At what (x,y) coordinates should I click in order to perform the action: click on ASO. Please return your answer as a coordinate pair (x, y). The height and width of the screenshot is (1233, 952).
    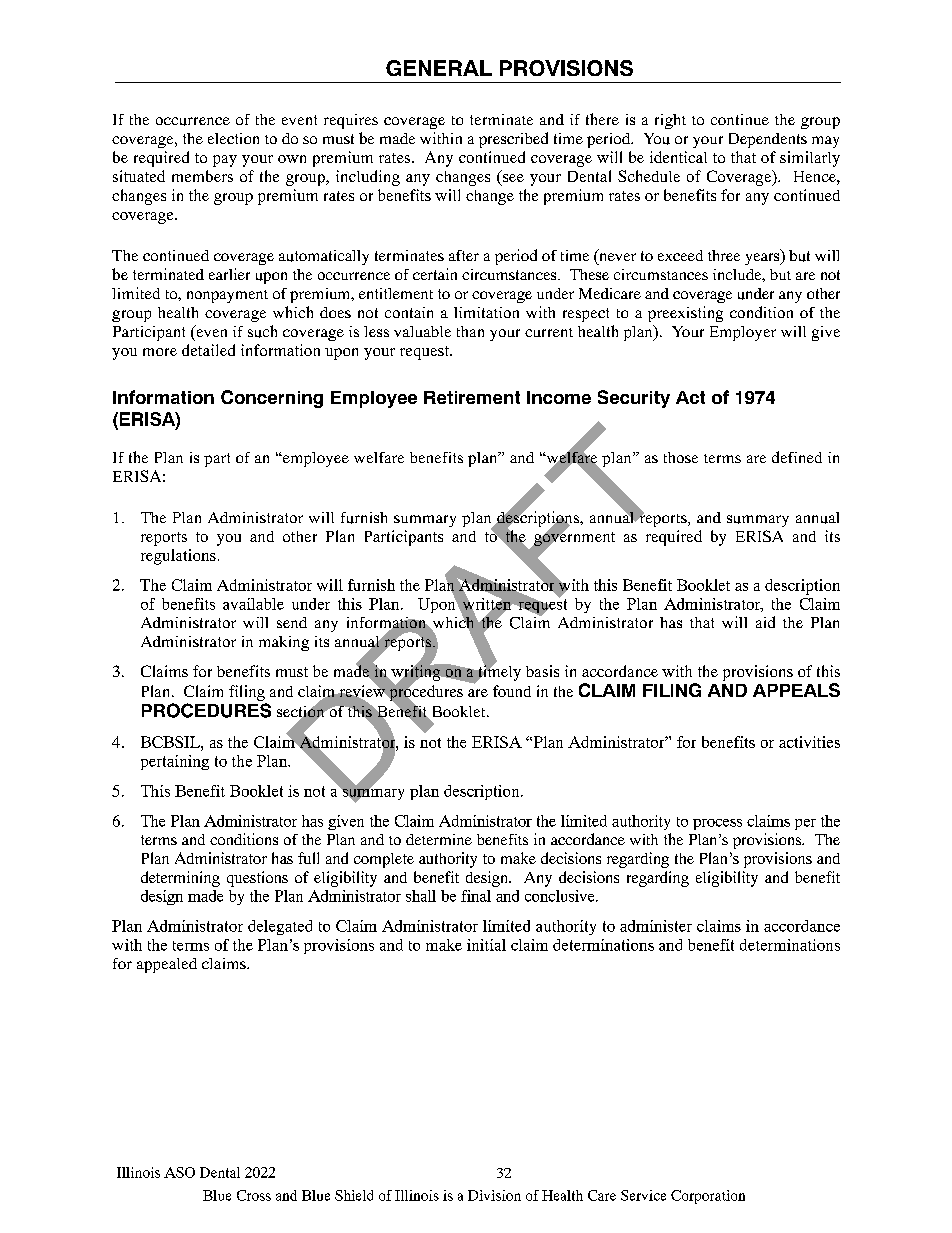
    Looking at the image, I should click on (179, 1172).
